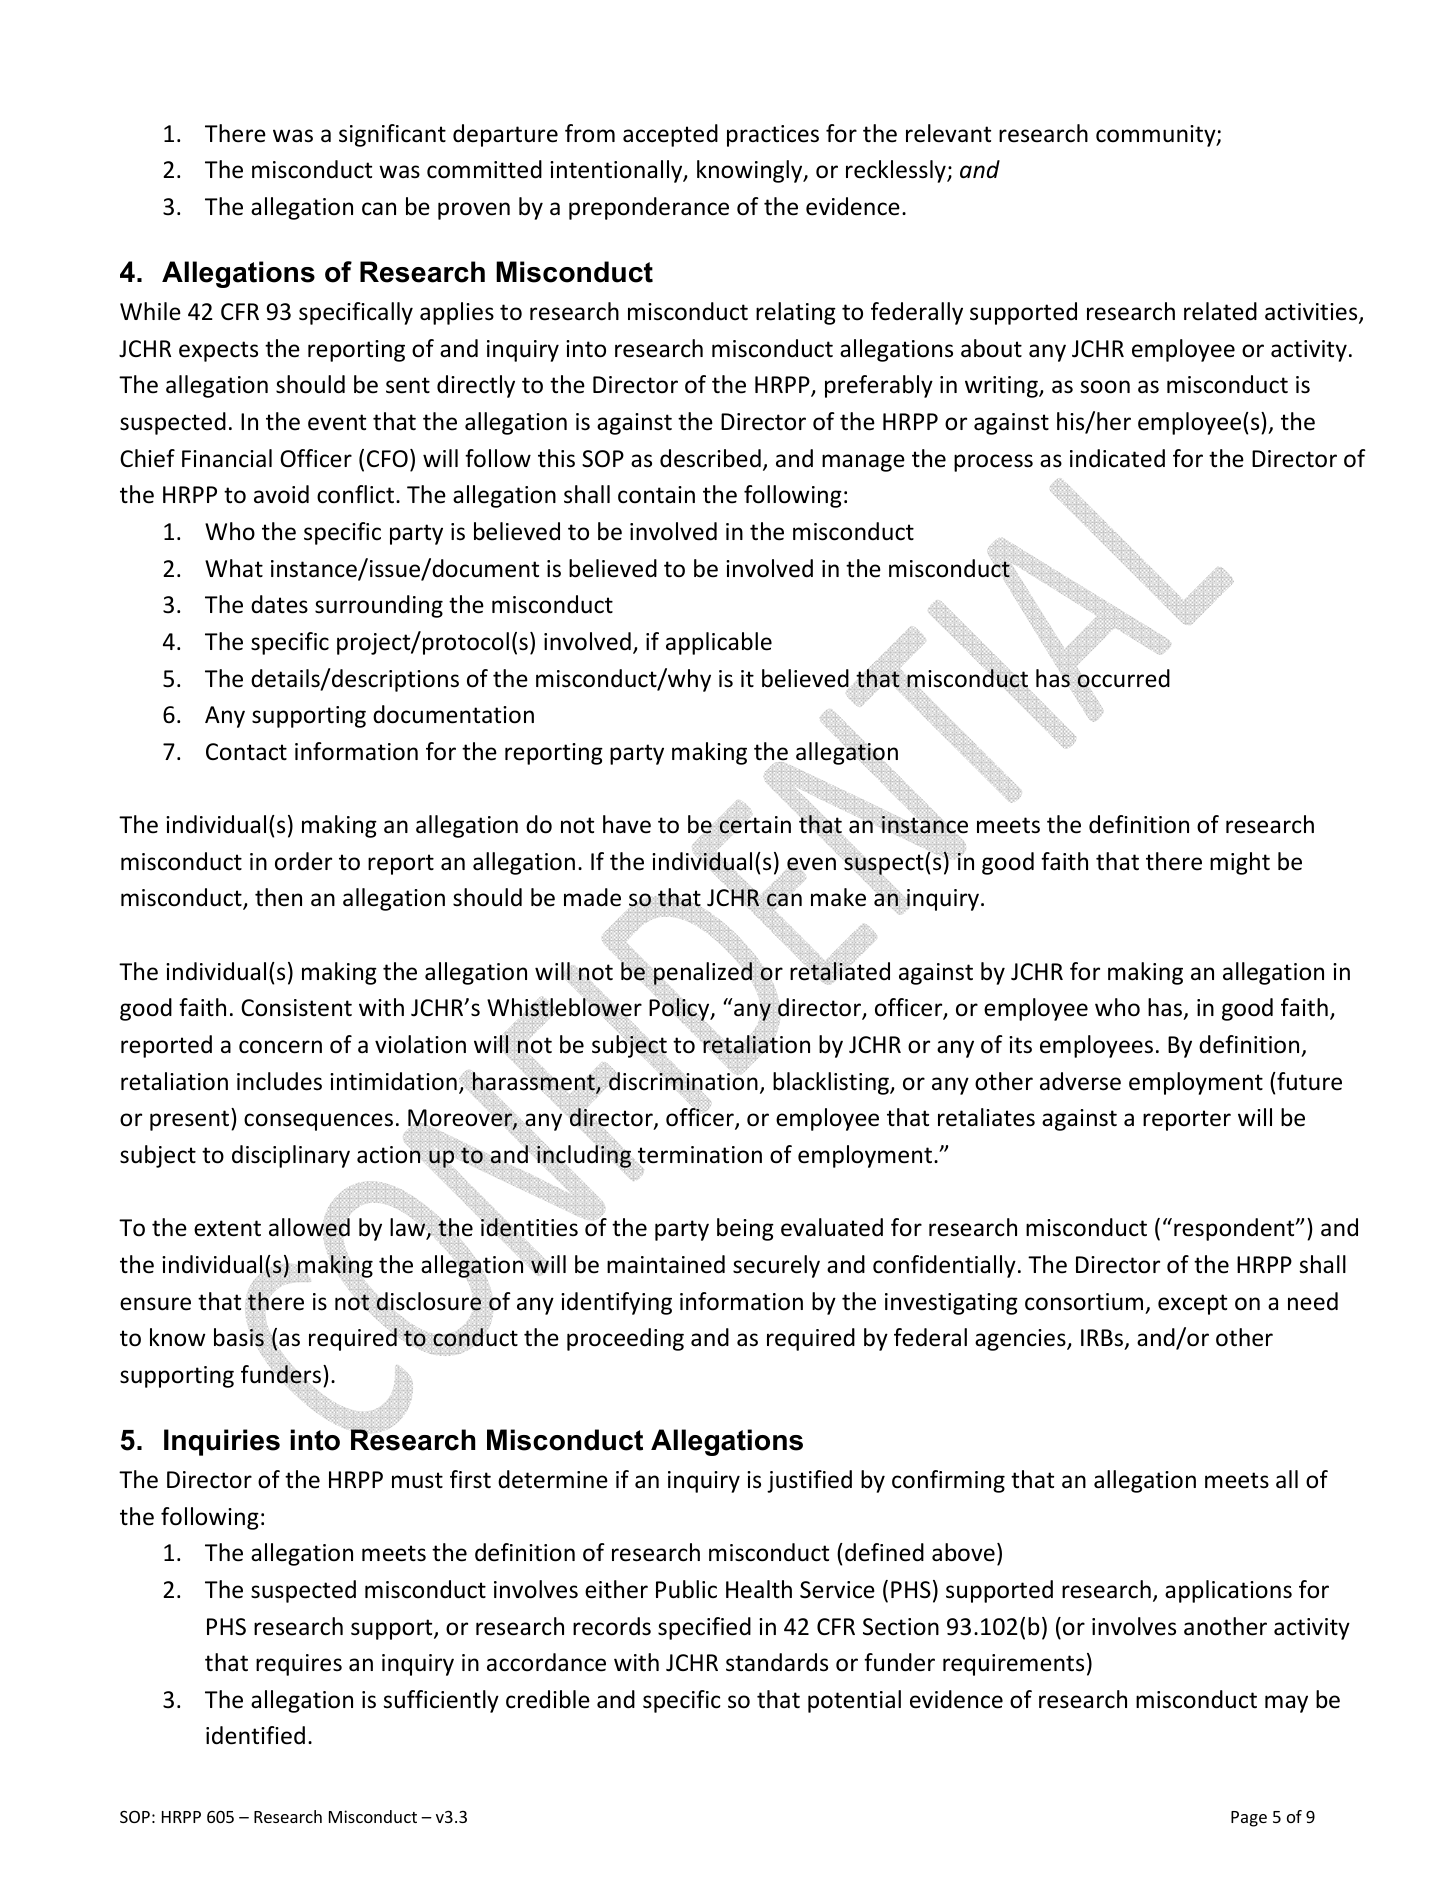  Describe the element at coordinates (392, 135) in the page. I see `significant` at that location.
